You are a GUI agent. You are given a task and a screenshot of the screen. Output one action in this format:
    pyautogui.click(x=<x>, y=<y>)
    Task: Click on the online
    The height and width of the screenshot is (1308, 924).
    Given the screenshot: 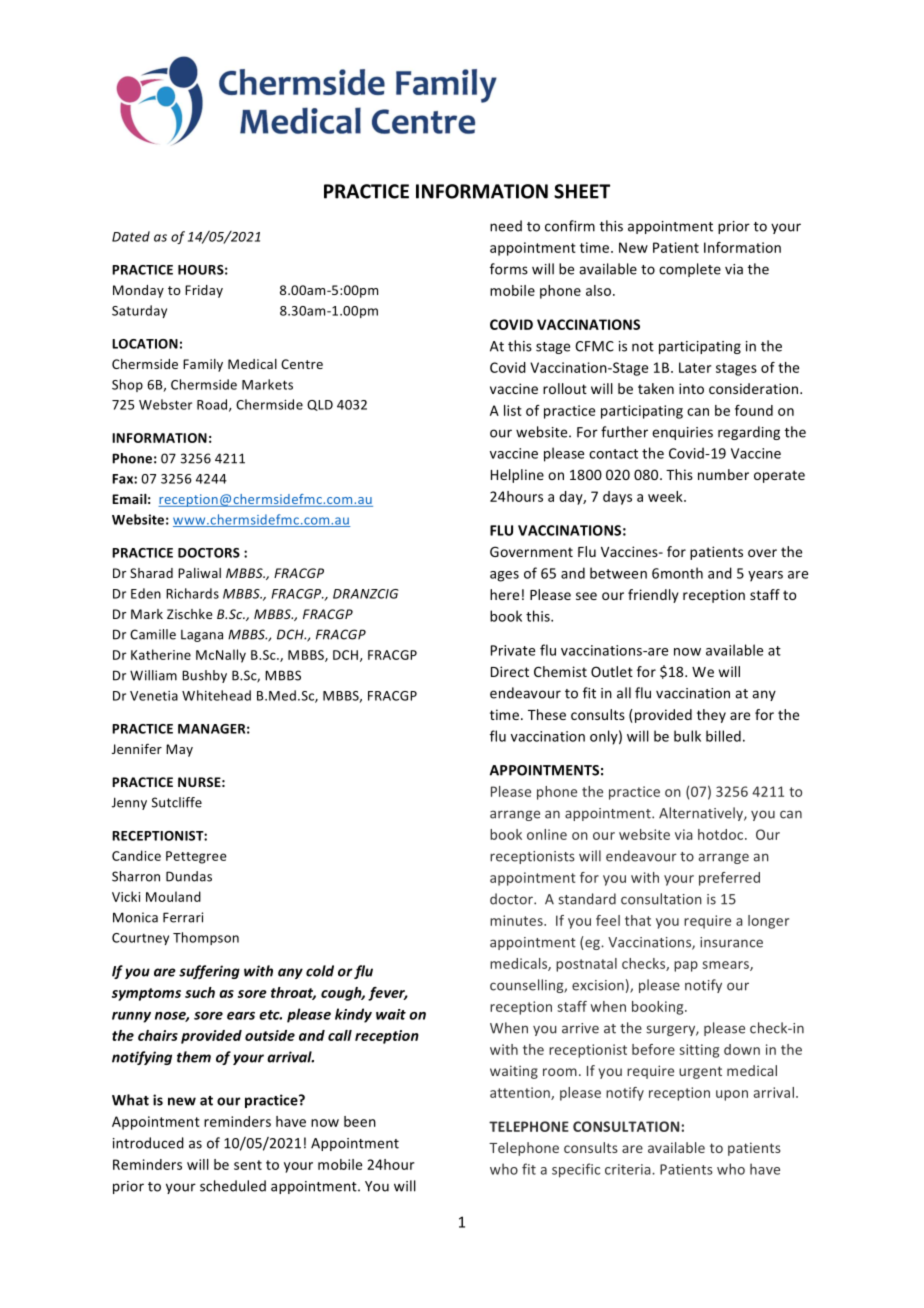 What is the action you would take?
    pyautogui.click(x=547, y=834)
